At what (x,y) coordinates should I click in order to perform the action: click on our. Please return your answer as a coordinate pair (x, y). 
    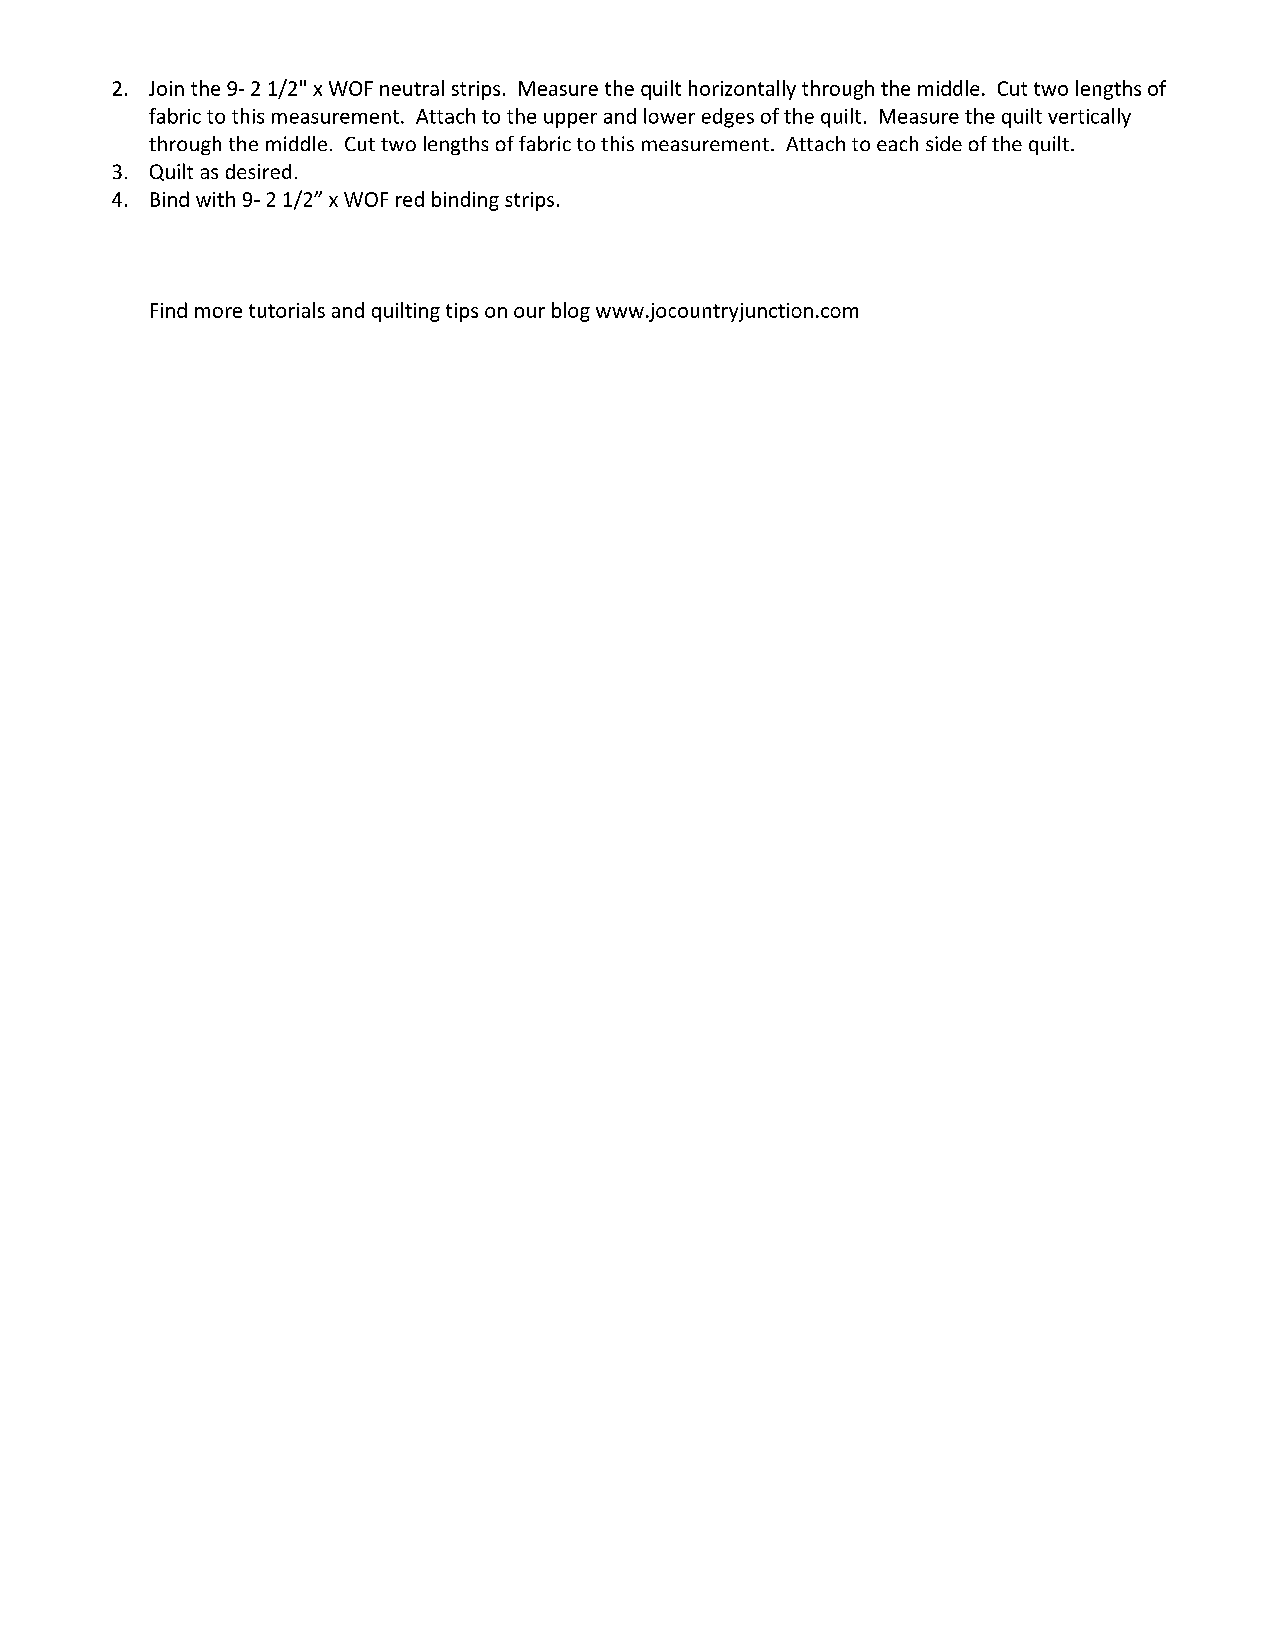
    Looking at the image, I should click on (529, 312).
